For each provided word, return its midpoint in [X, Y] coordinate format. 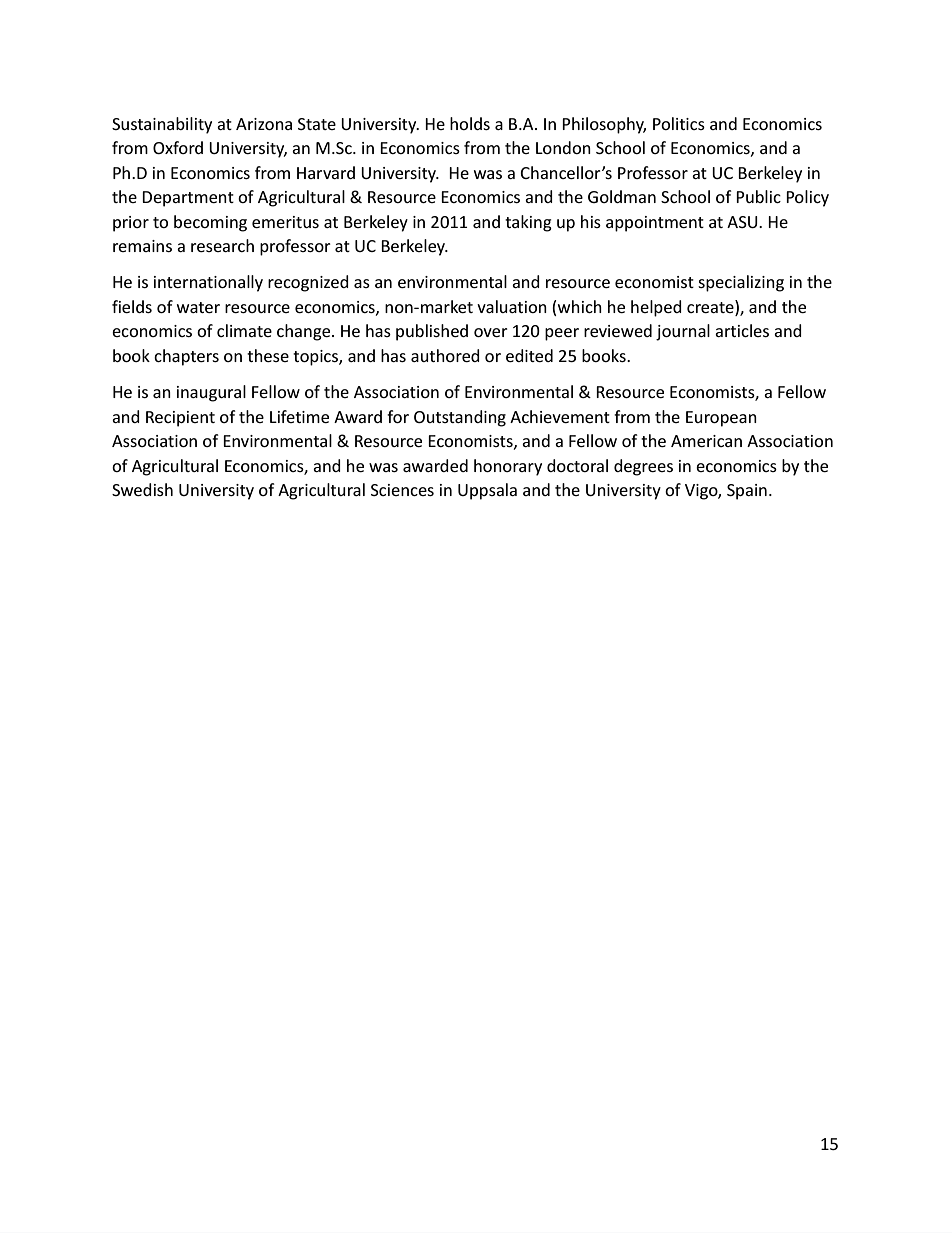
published [432, 332]
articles [742, 330]
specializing [741, 283]
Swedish [142, 489]
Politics [679, 123]
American [706, 441]
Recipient [180, 419]
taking [528, 223]
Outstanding [460, 418]
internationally [208, 283]
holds [470, 123]
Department [188, 199]
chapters [186, 357]
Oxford [178, 147]
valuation [512, 306]
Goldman [622, 196]
